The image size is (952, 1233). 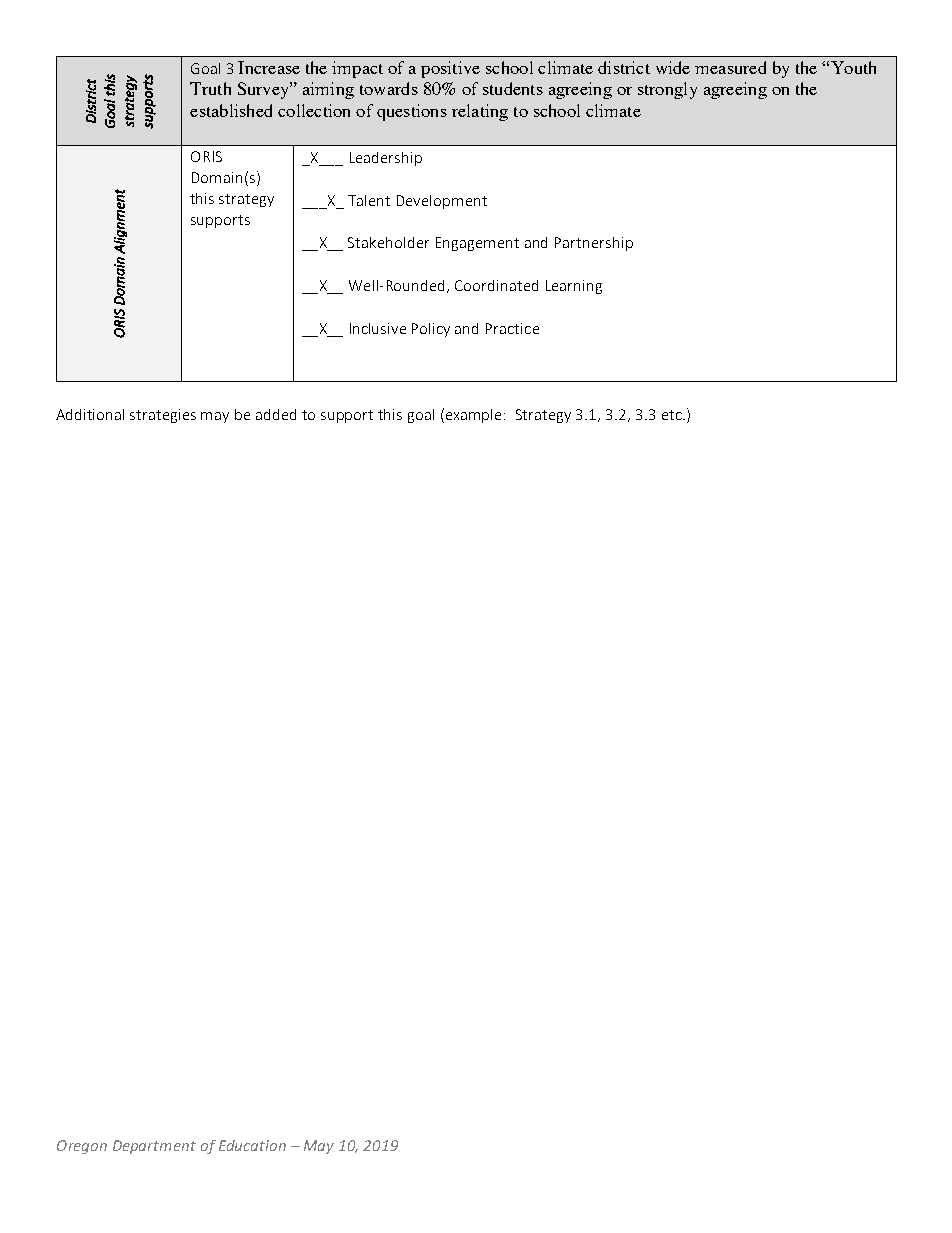 I want to click on measured, so click(x=730, y=67).
